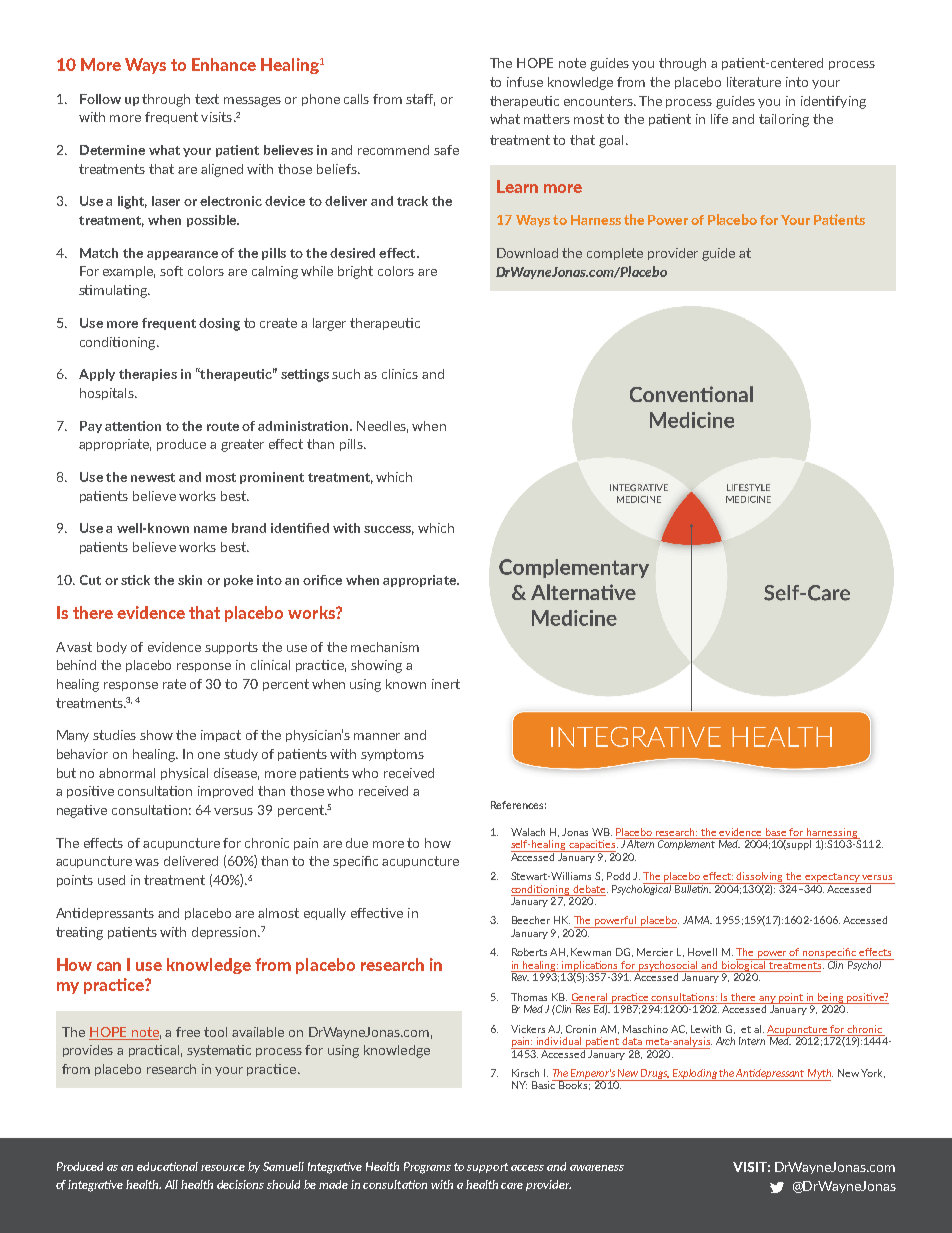  I want to click on Programs, so click(427, 1168).
